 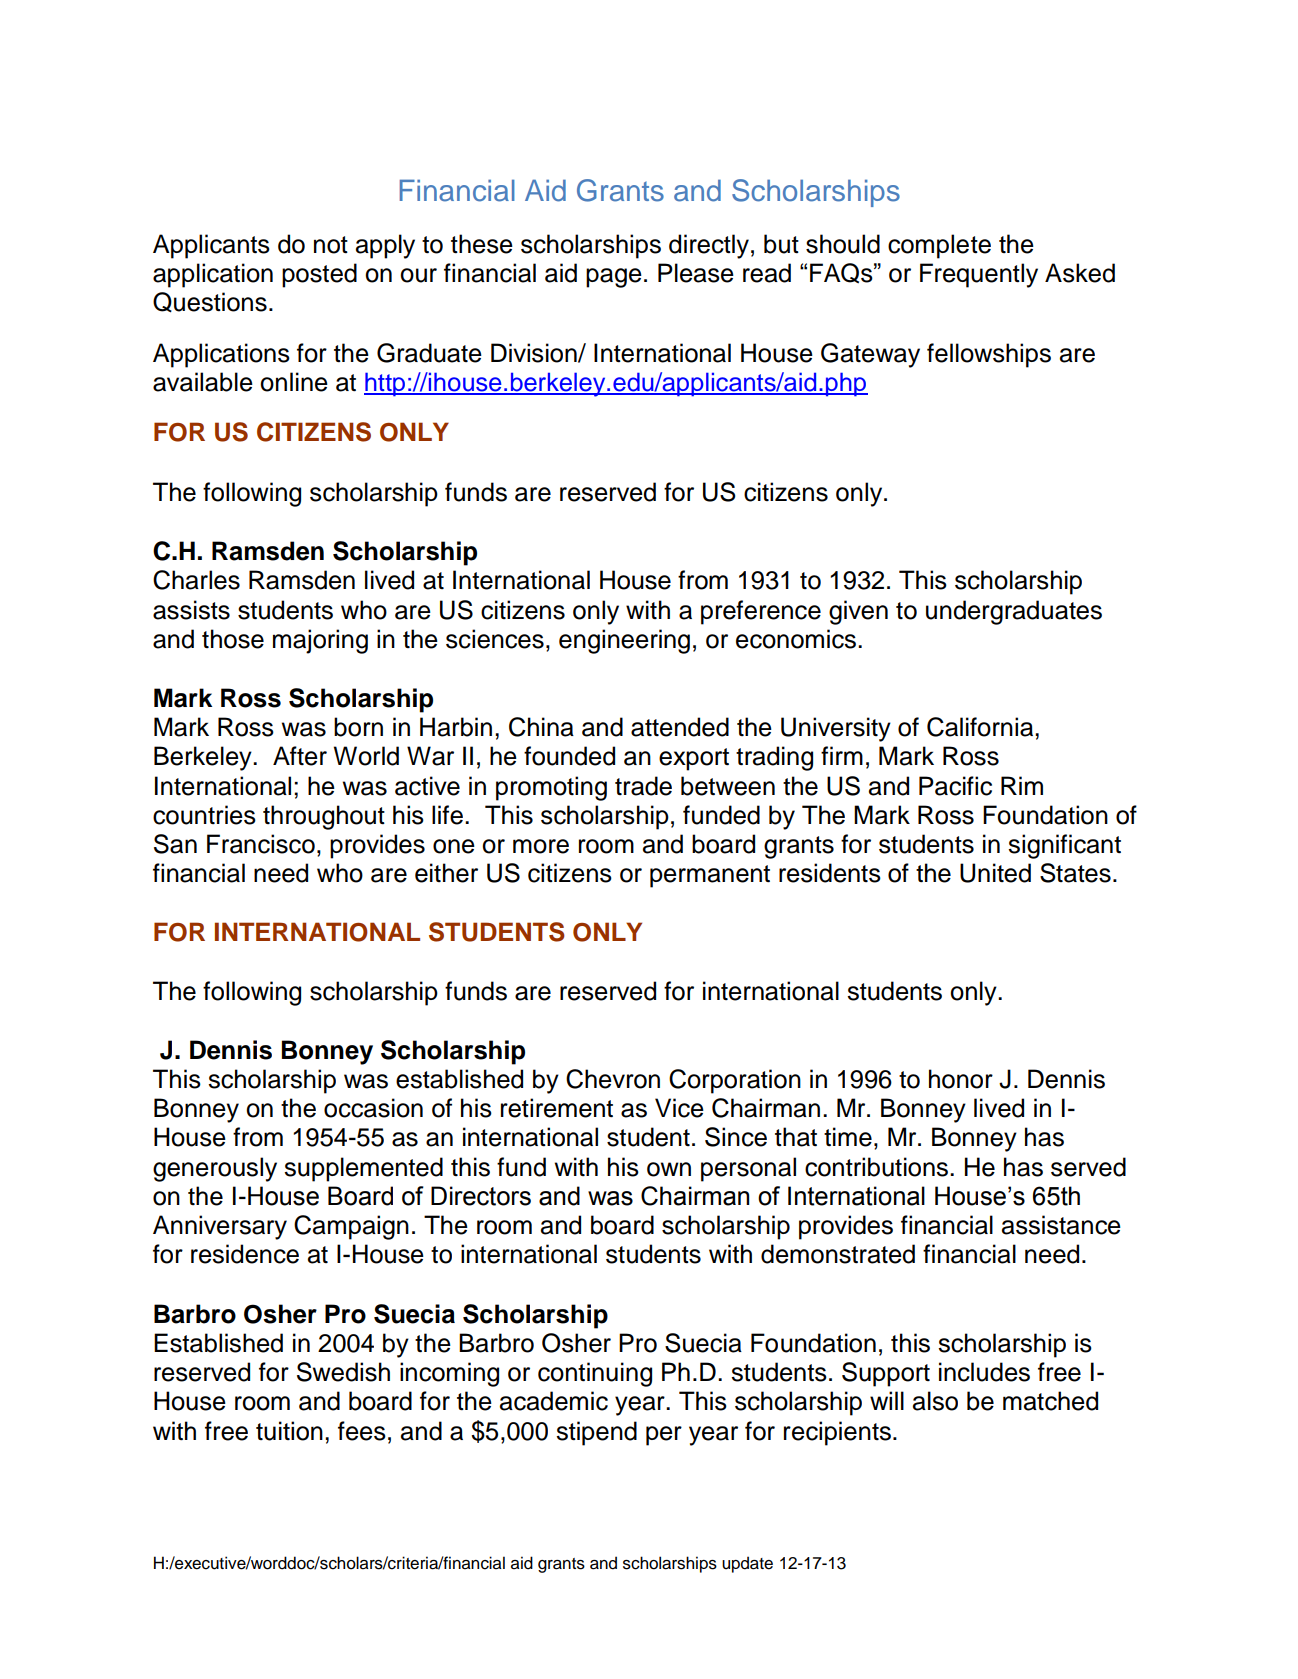 What do you see at coordinates (1061, 1225) in the screenshot?
I see `assistance` at bounding box center [1061, 1225].
